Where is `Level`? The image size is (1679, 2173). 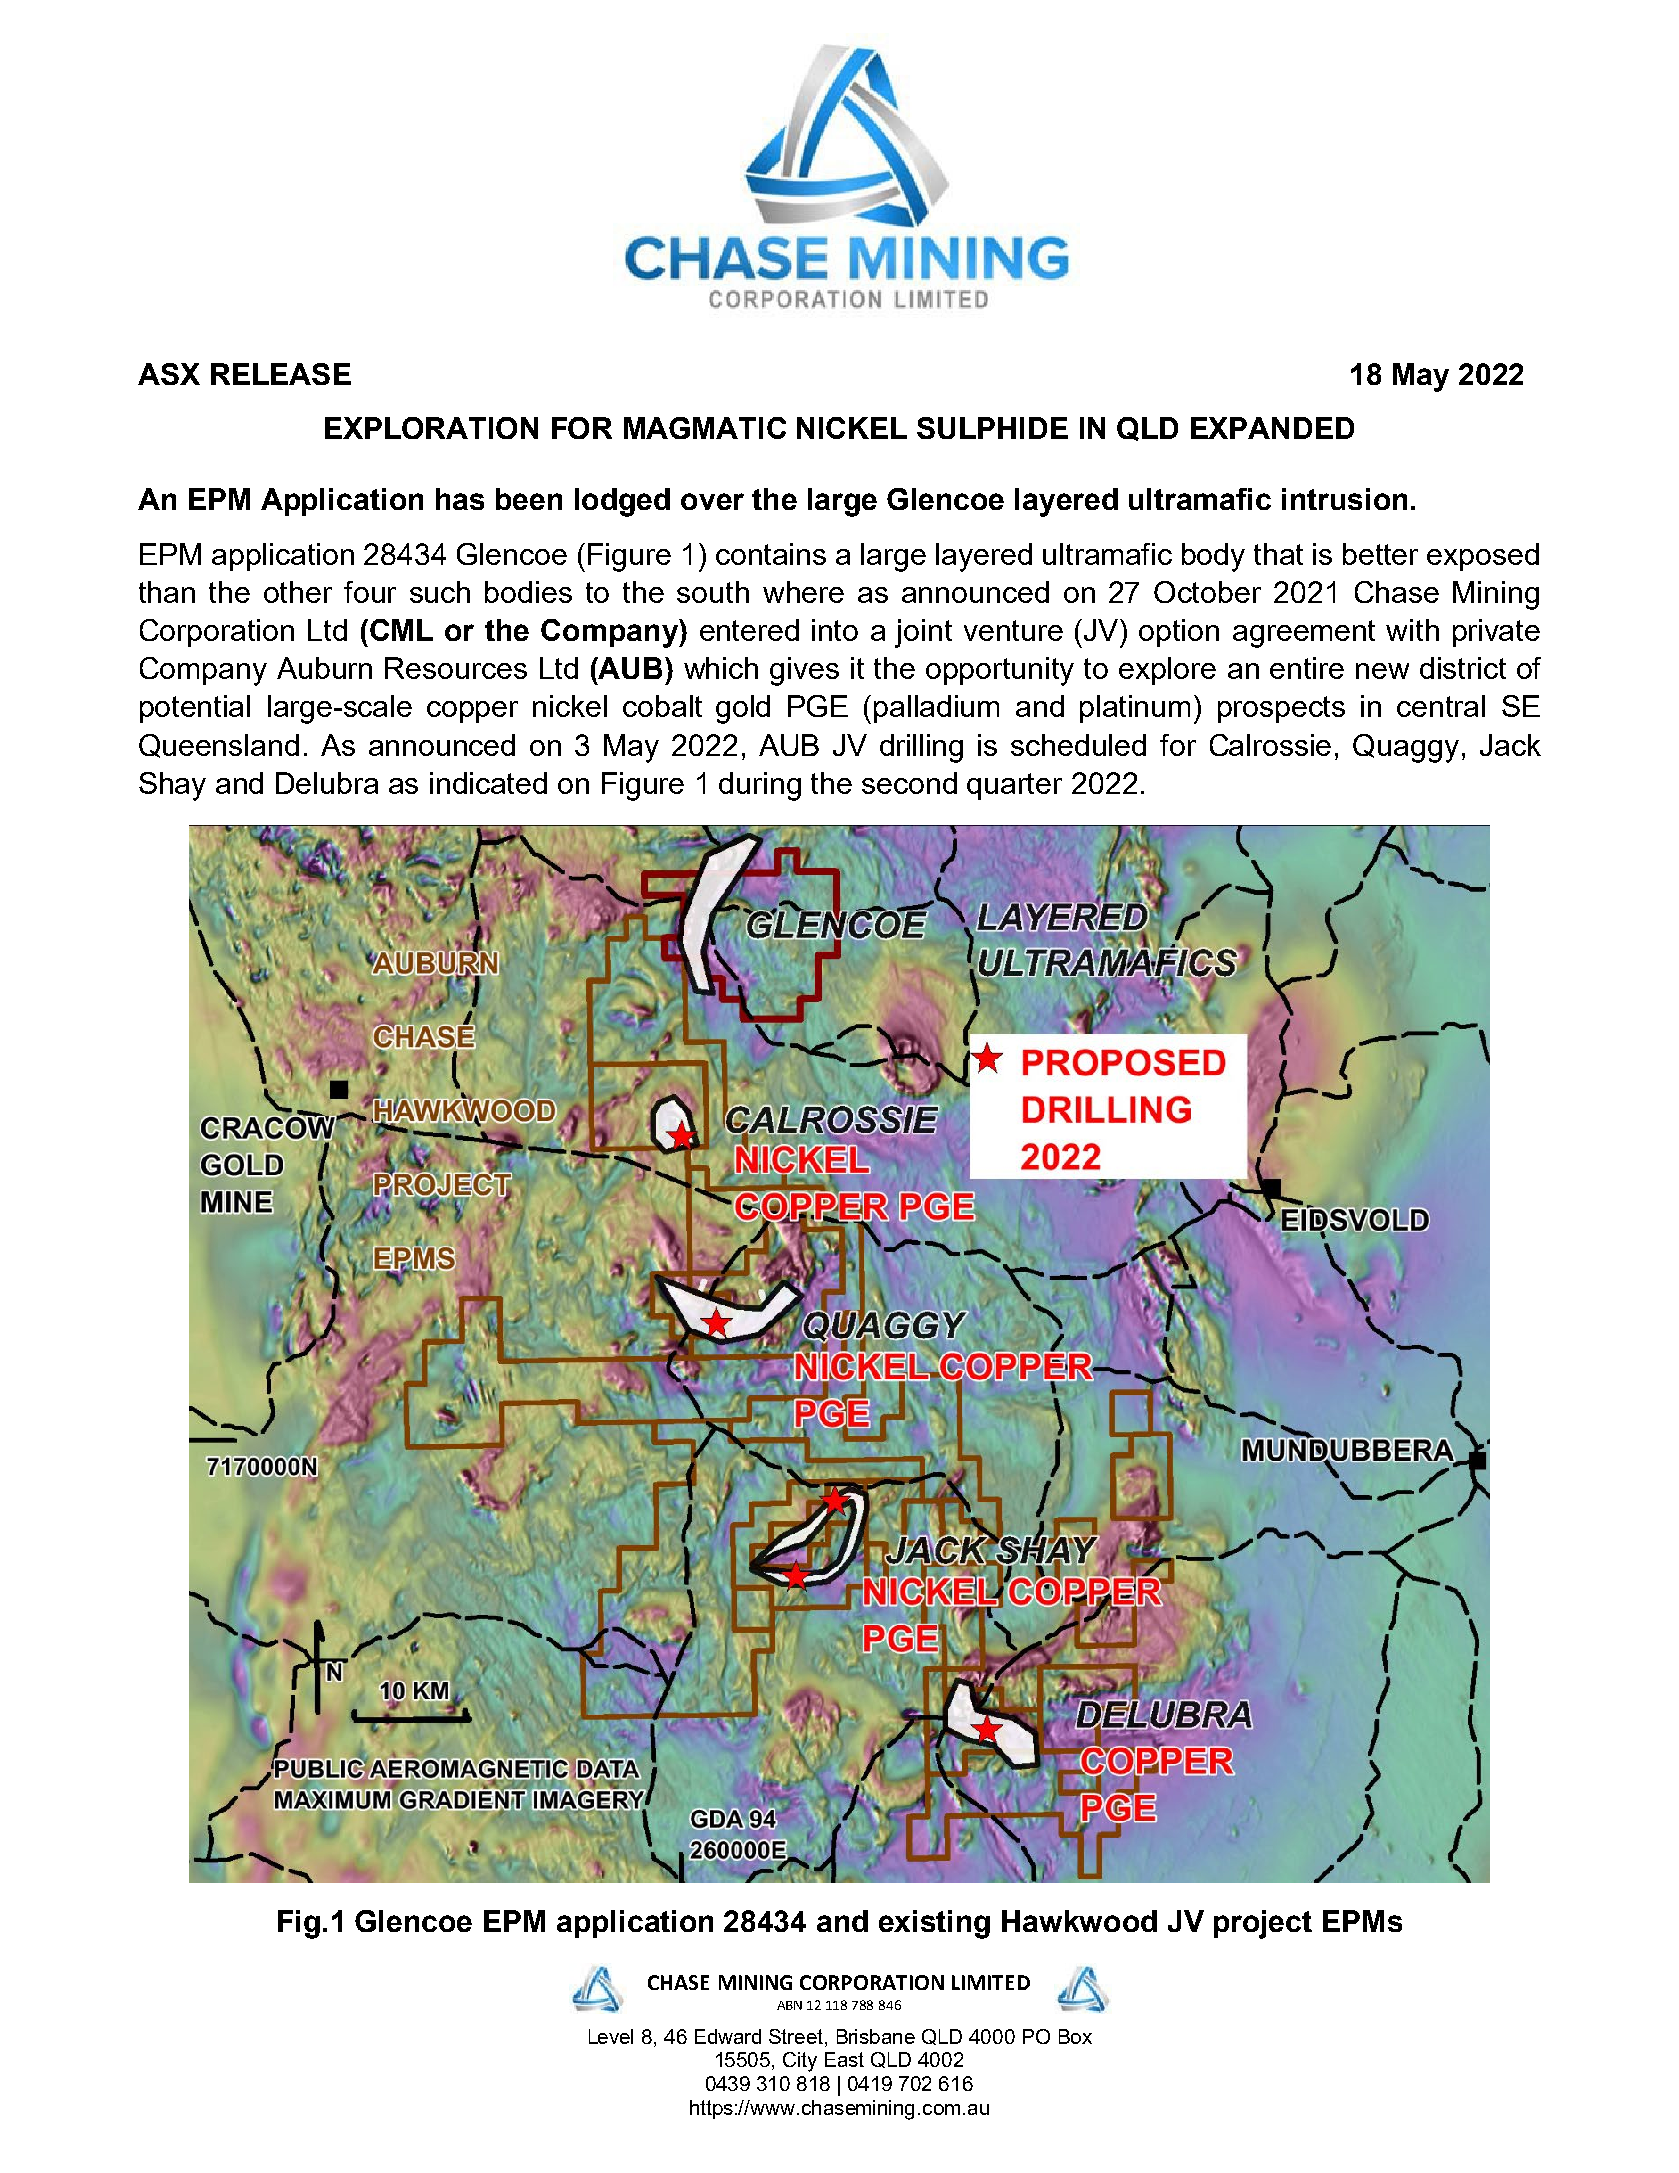 Level is located at coordinates (611, 2036).
